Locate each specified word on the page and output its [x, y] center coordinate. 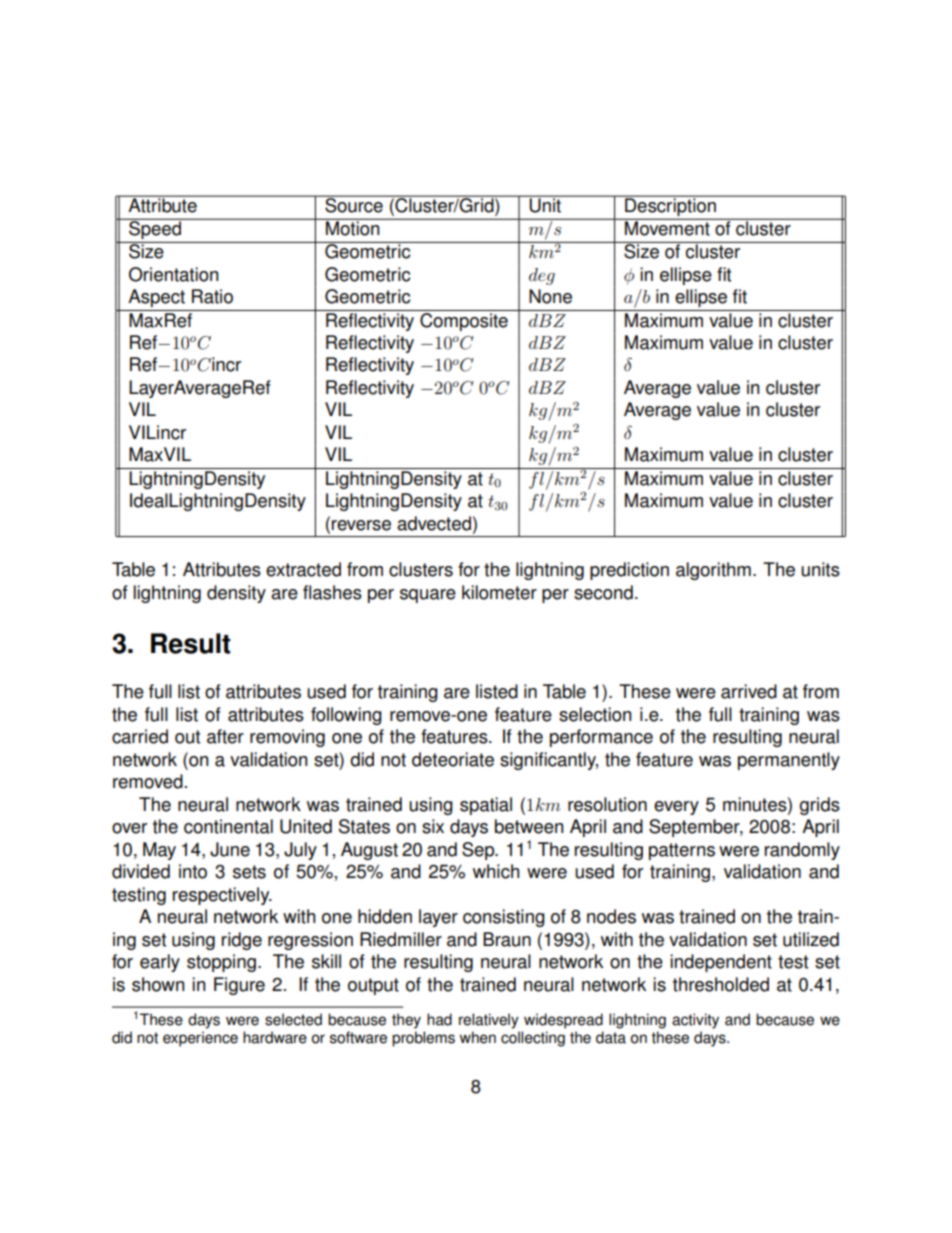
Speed [155, 229]
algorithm [713, 571]
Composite [464, 320]
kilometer [499, 592]
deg [542, 276]
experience [200, 1039]
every [676, 808]
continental [228, 826]
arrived [749, 691]
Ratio [212, 296]
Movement [667, 227]
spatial [486, 806]
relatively [489, 1021]
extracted [303, 569]
